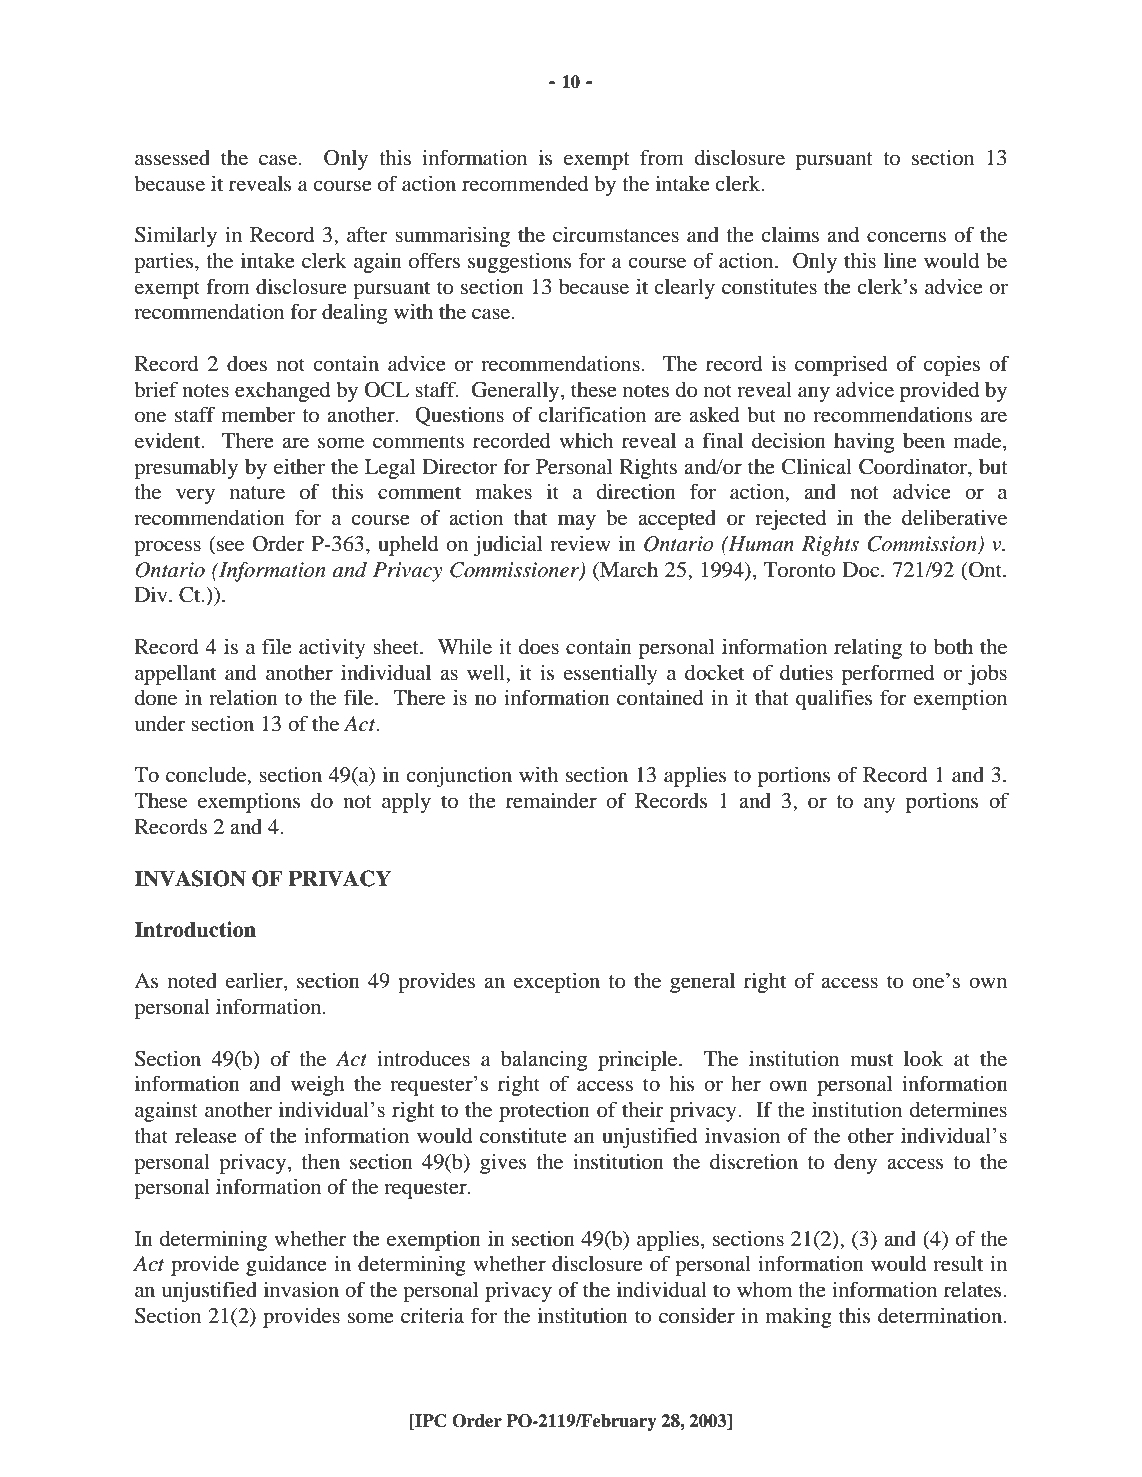 This image has width=1142, height=1477. I want to click on recommended, so click(525, 184).
